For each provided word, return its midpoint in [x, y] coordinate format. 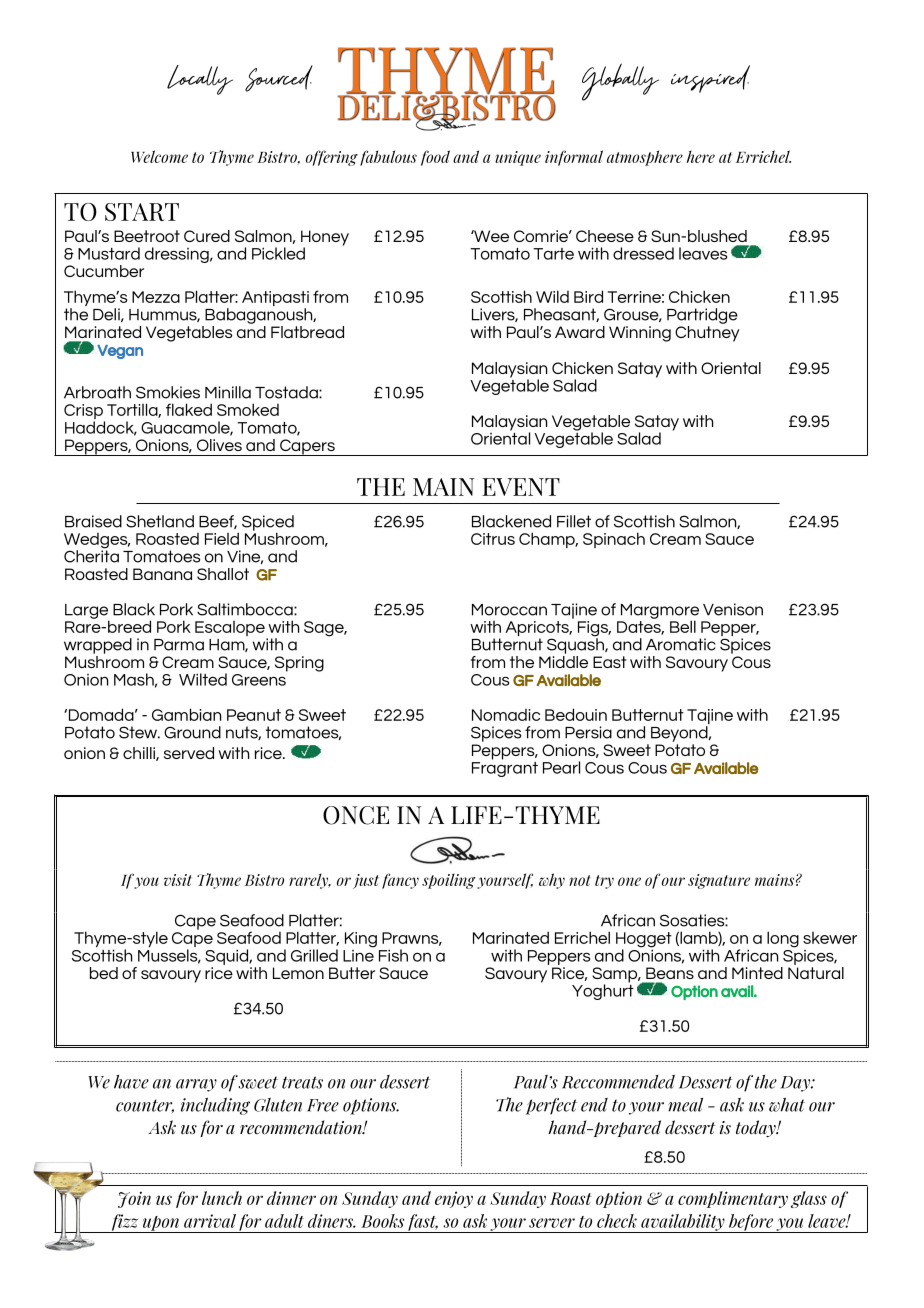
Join [134, 1200]
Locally [200, 80]
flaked [189, 409]
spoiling [448, 881]
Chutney [707, 332]
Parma [179, 645]
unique [518, 158]
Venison [733, 609]
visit [177, 880]
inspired [710, 79]
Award [580, 332]
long [783, 939]
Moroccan [509, 610]
